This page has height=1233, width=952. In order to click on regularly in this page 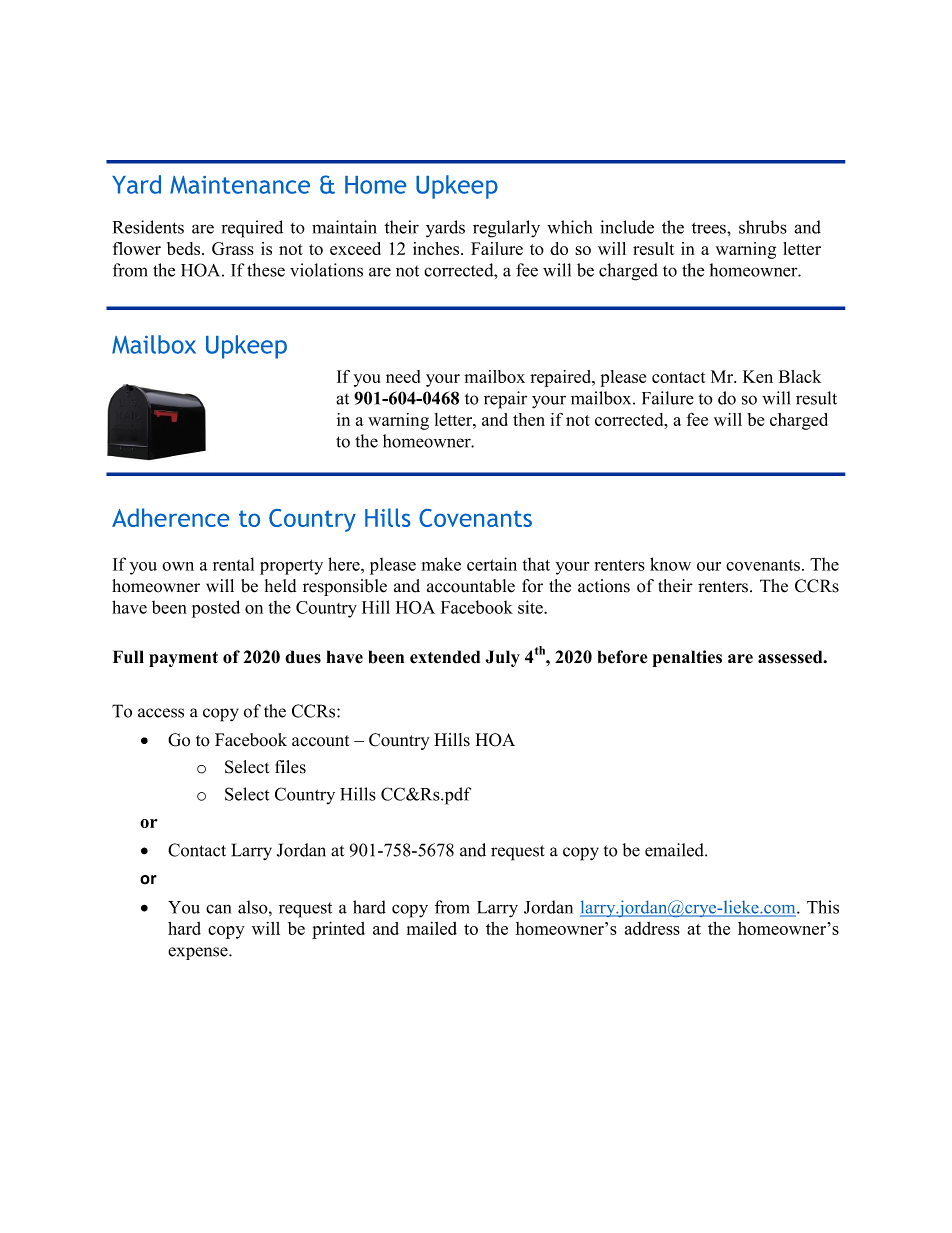, I will do `click(506, 229)`.
